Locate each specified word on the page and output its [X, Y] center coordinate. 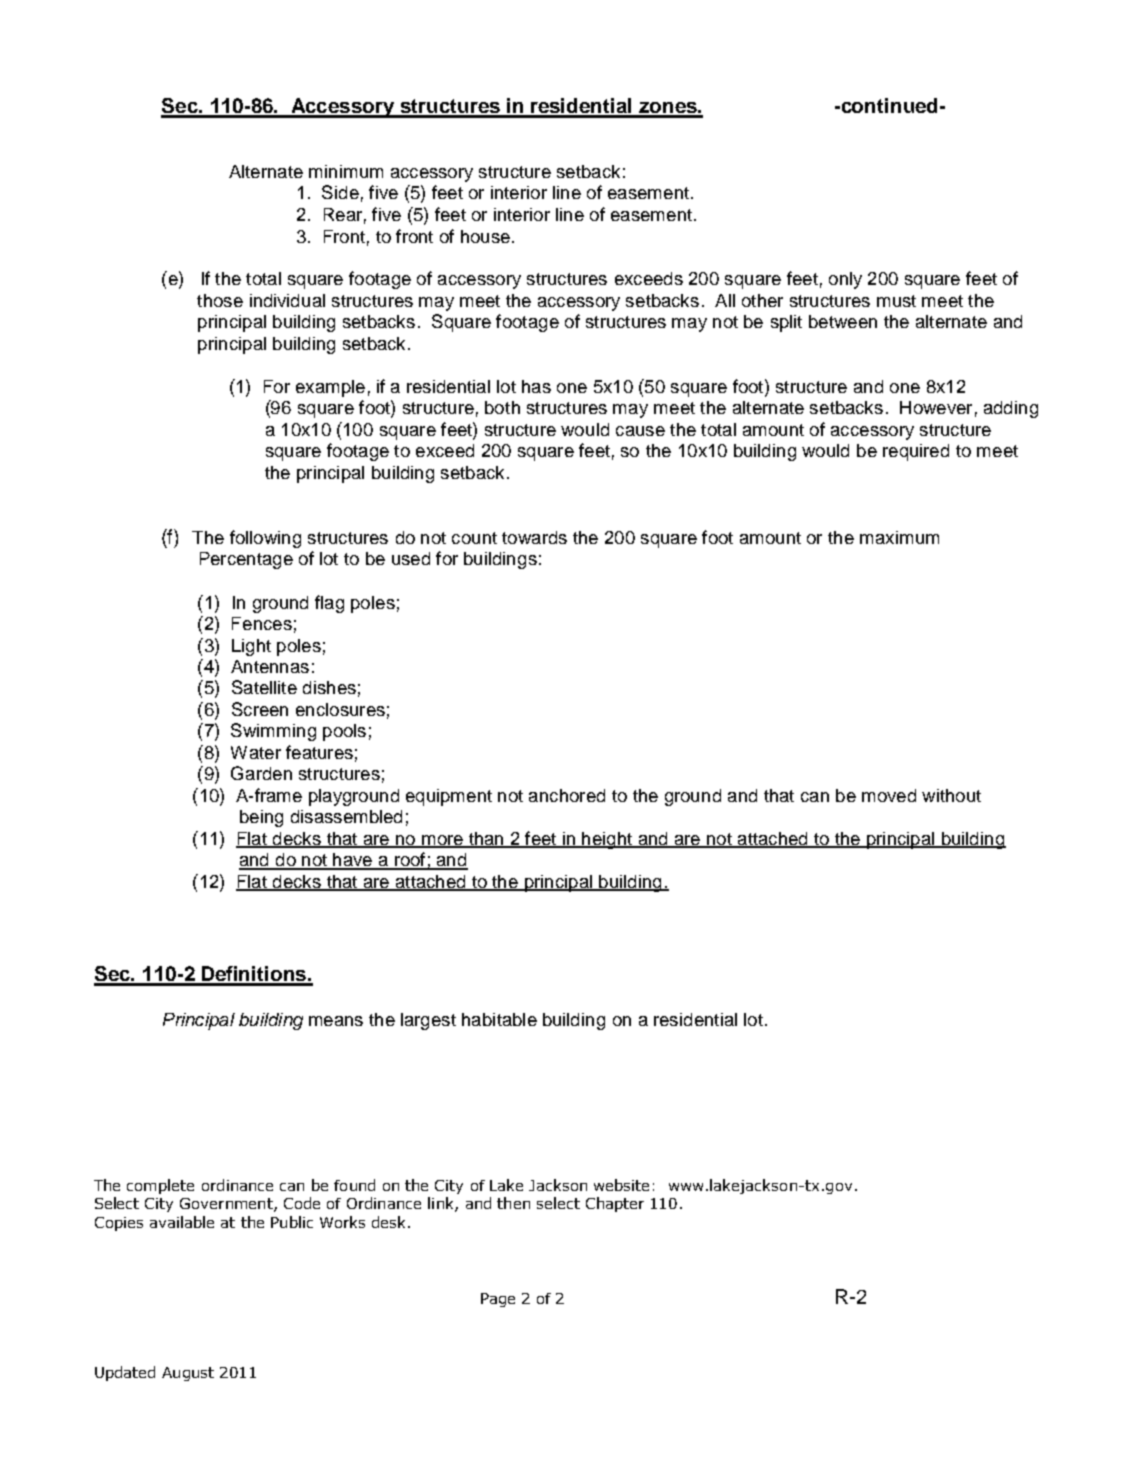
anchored [567, 795]
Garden [261, 773]
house [485, 236]
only [845, 280]
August [188, 1374]
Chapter [615, 1204]
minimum [346, 171]
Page [498, 1300]
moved [889, 795]
